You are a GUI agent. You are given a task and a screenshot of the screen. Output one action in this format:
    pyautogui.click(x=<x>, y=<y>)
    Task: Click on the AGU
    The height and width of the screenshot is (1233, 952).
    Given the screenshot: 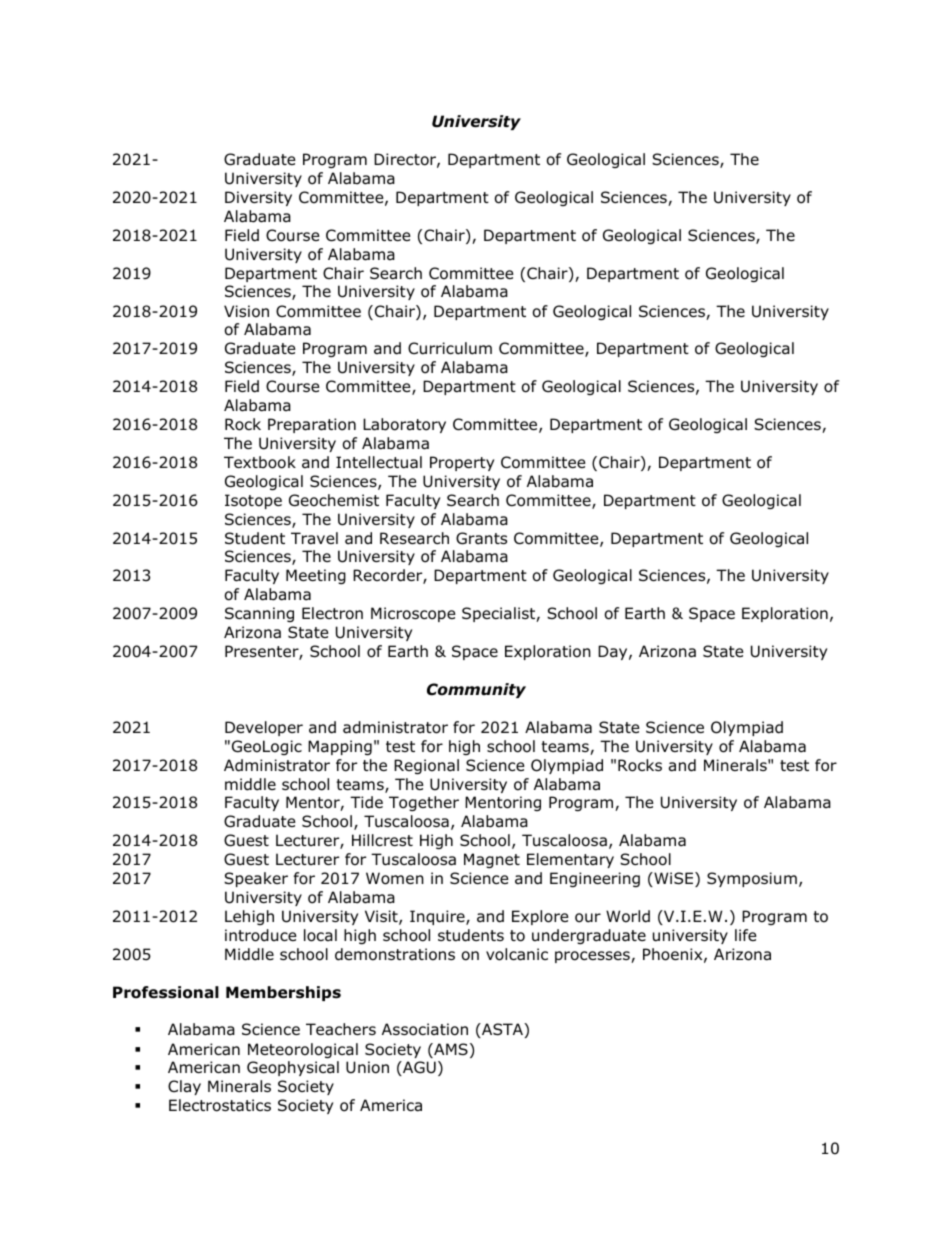 What is the action you would take?
    pyautogui.click(x=418, y=1068)
